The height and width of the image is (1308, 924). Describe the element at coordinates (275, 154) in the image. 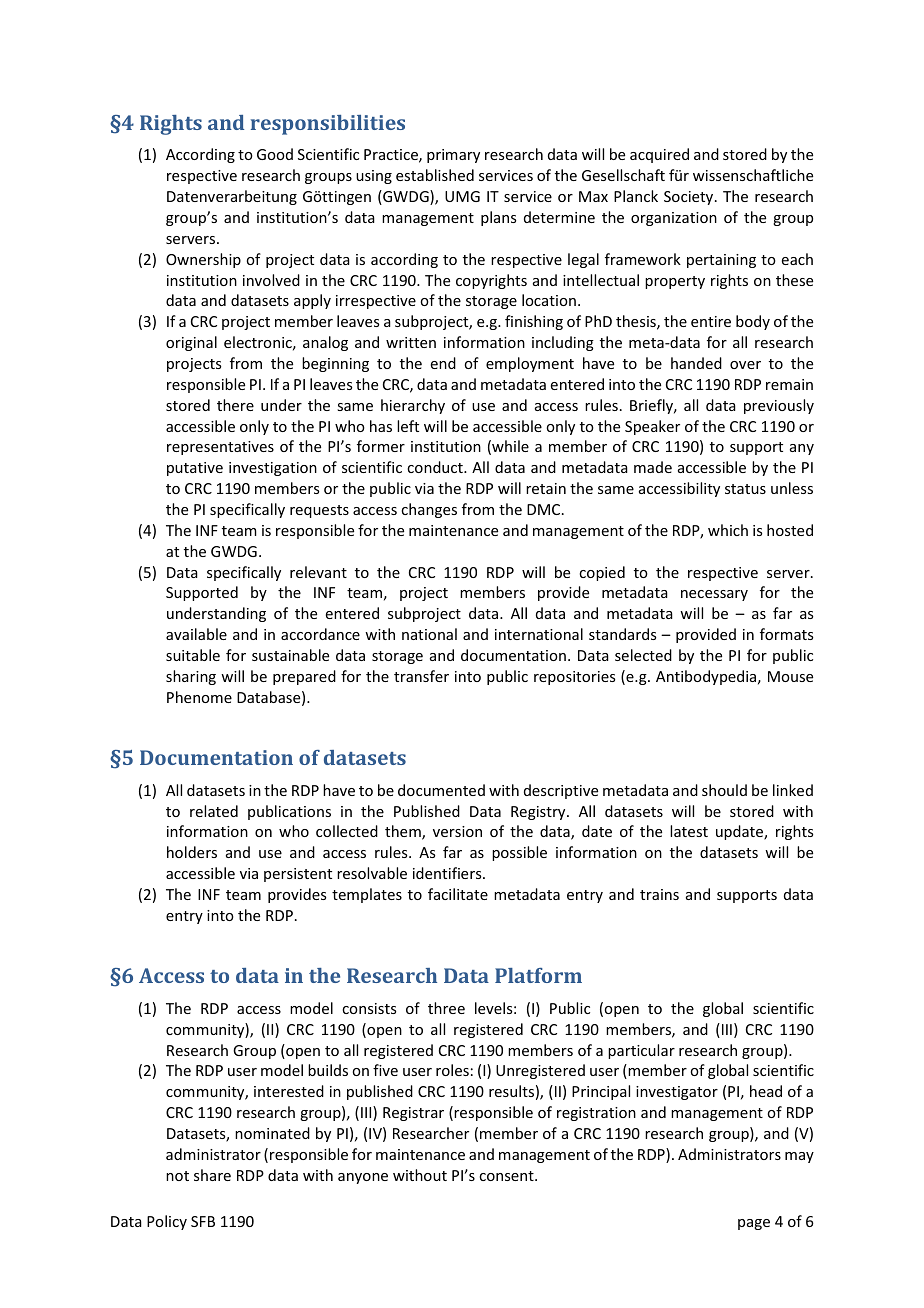

I see `Good` at that location.
